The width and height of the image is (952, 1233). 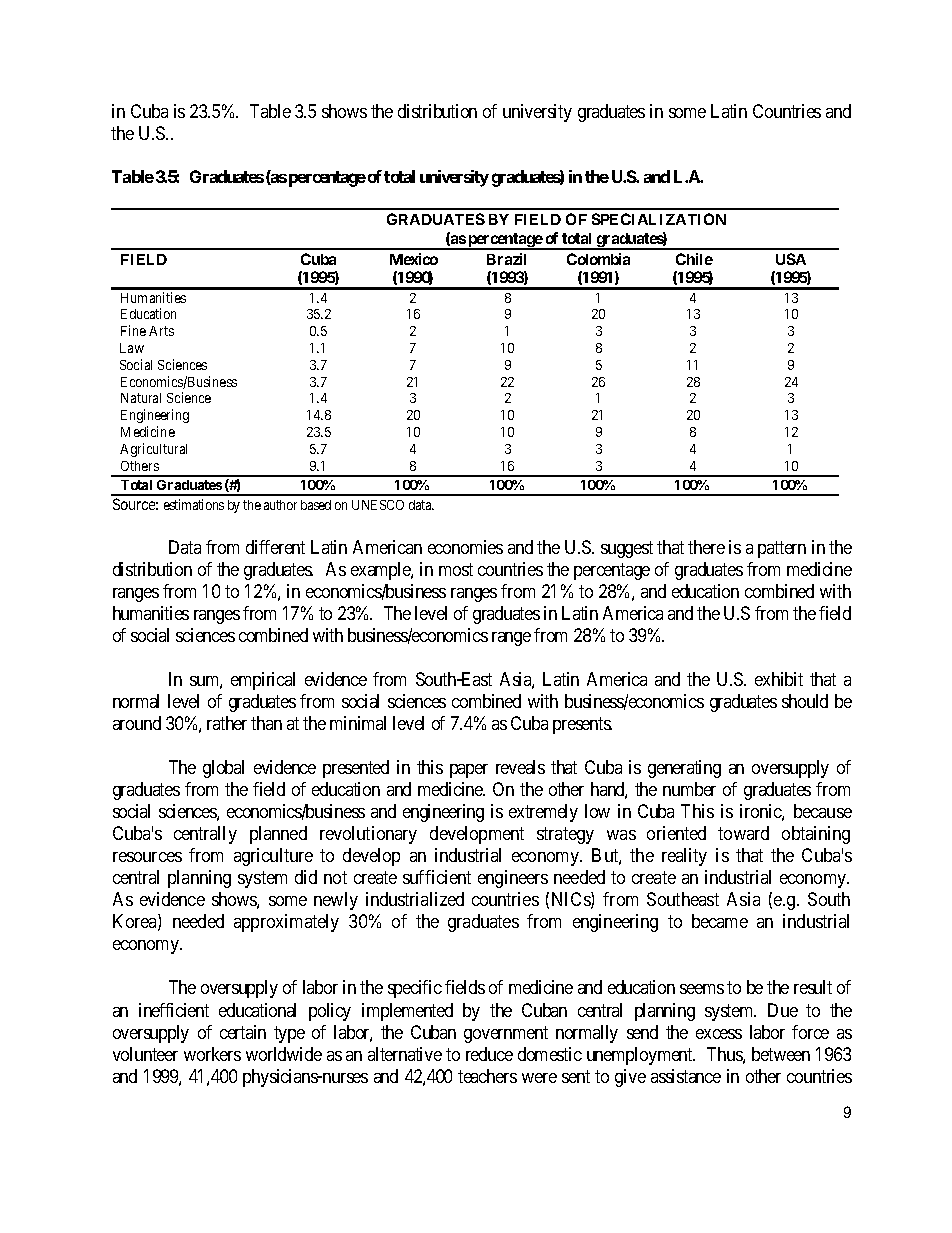 What do you see at coordinates (506, 259) in the image?
I see `Brazil` at bounding box center [506, 259].
